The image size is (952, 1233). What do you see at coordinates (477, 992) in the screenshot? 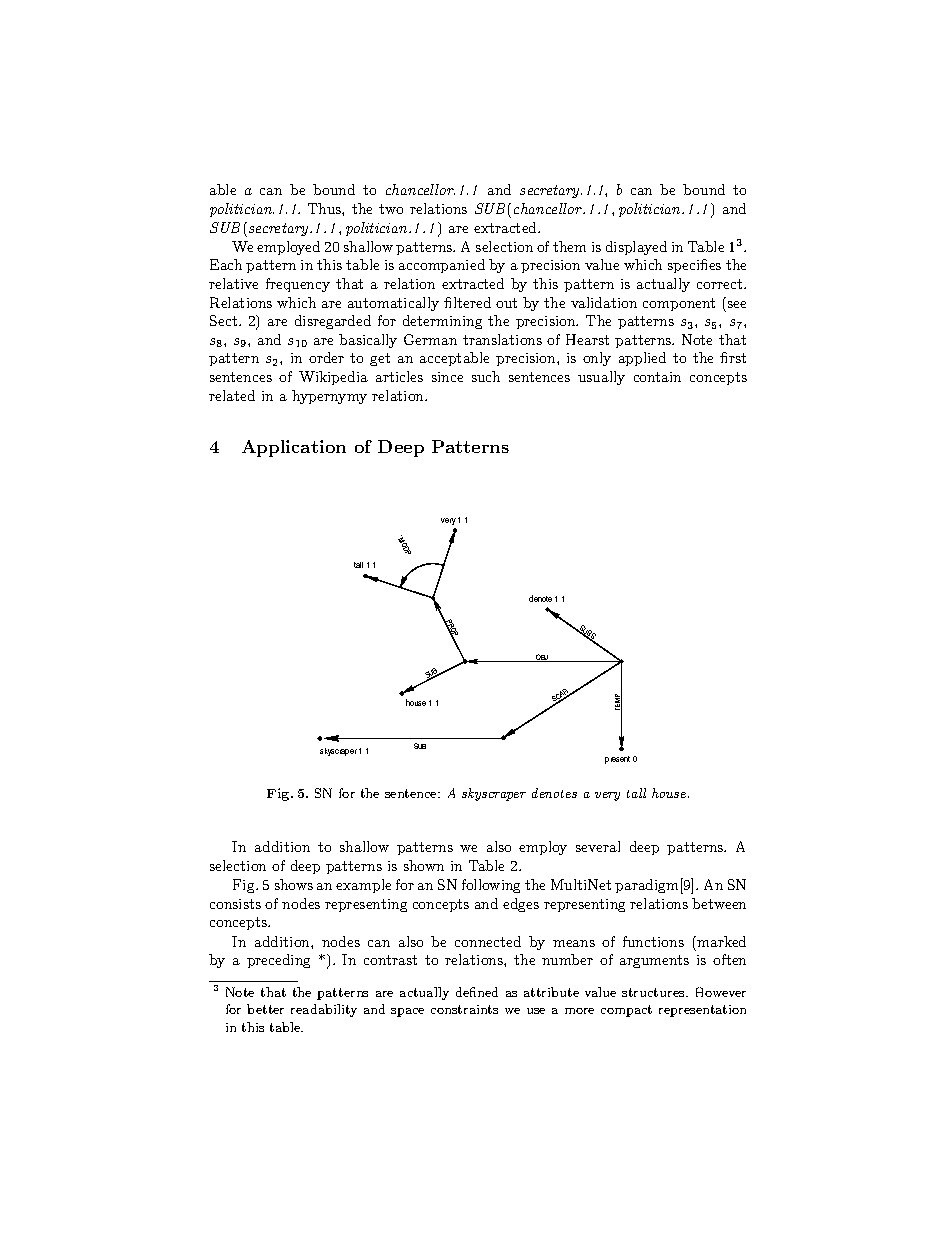
I see `defined` at bounding box center [477, 992].
